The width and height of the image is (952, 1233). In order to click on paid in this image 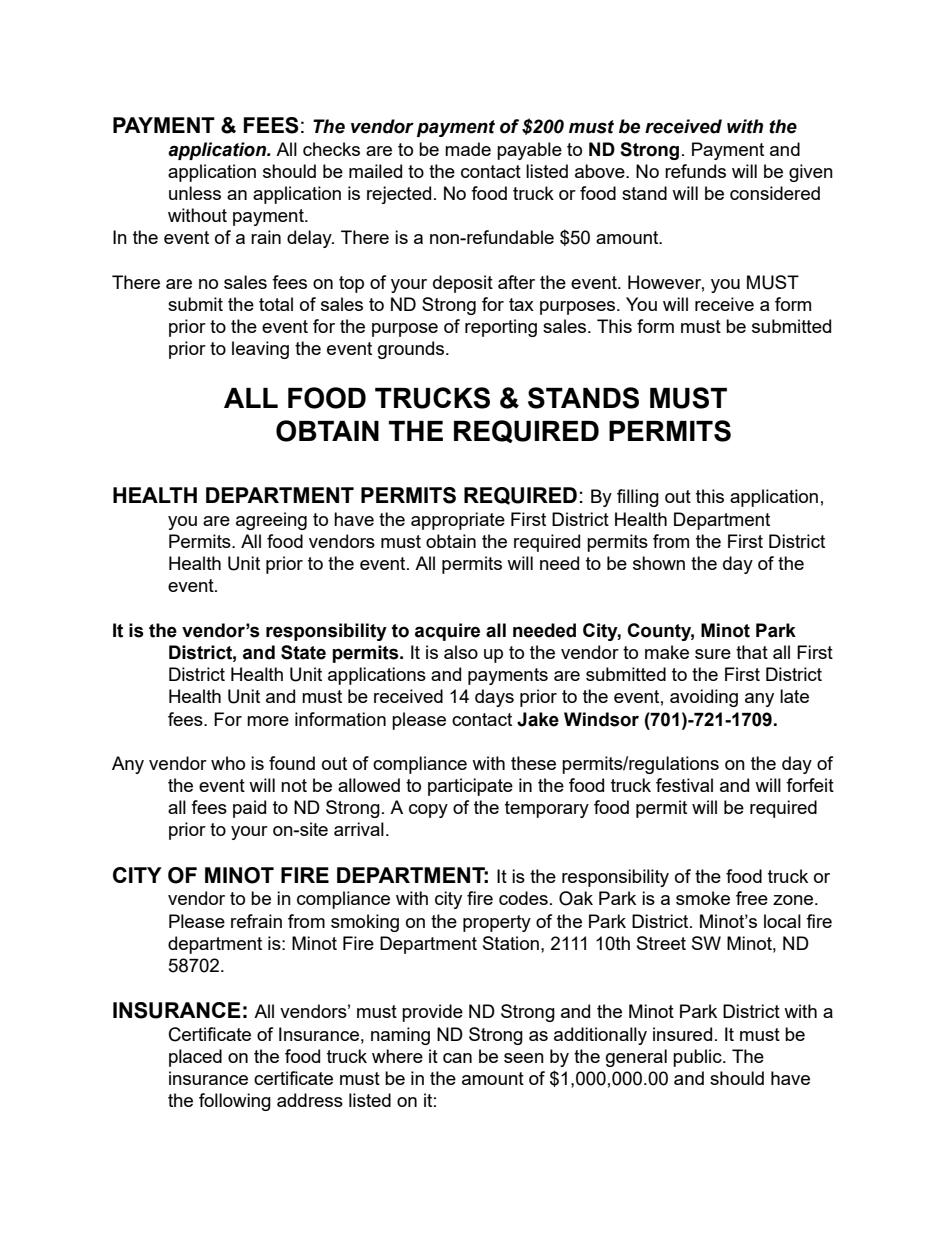, I will do `click(249, 809)`.
